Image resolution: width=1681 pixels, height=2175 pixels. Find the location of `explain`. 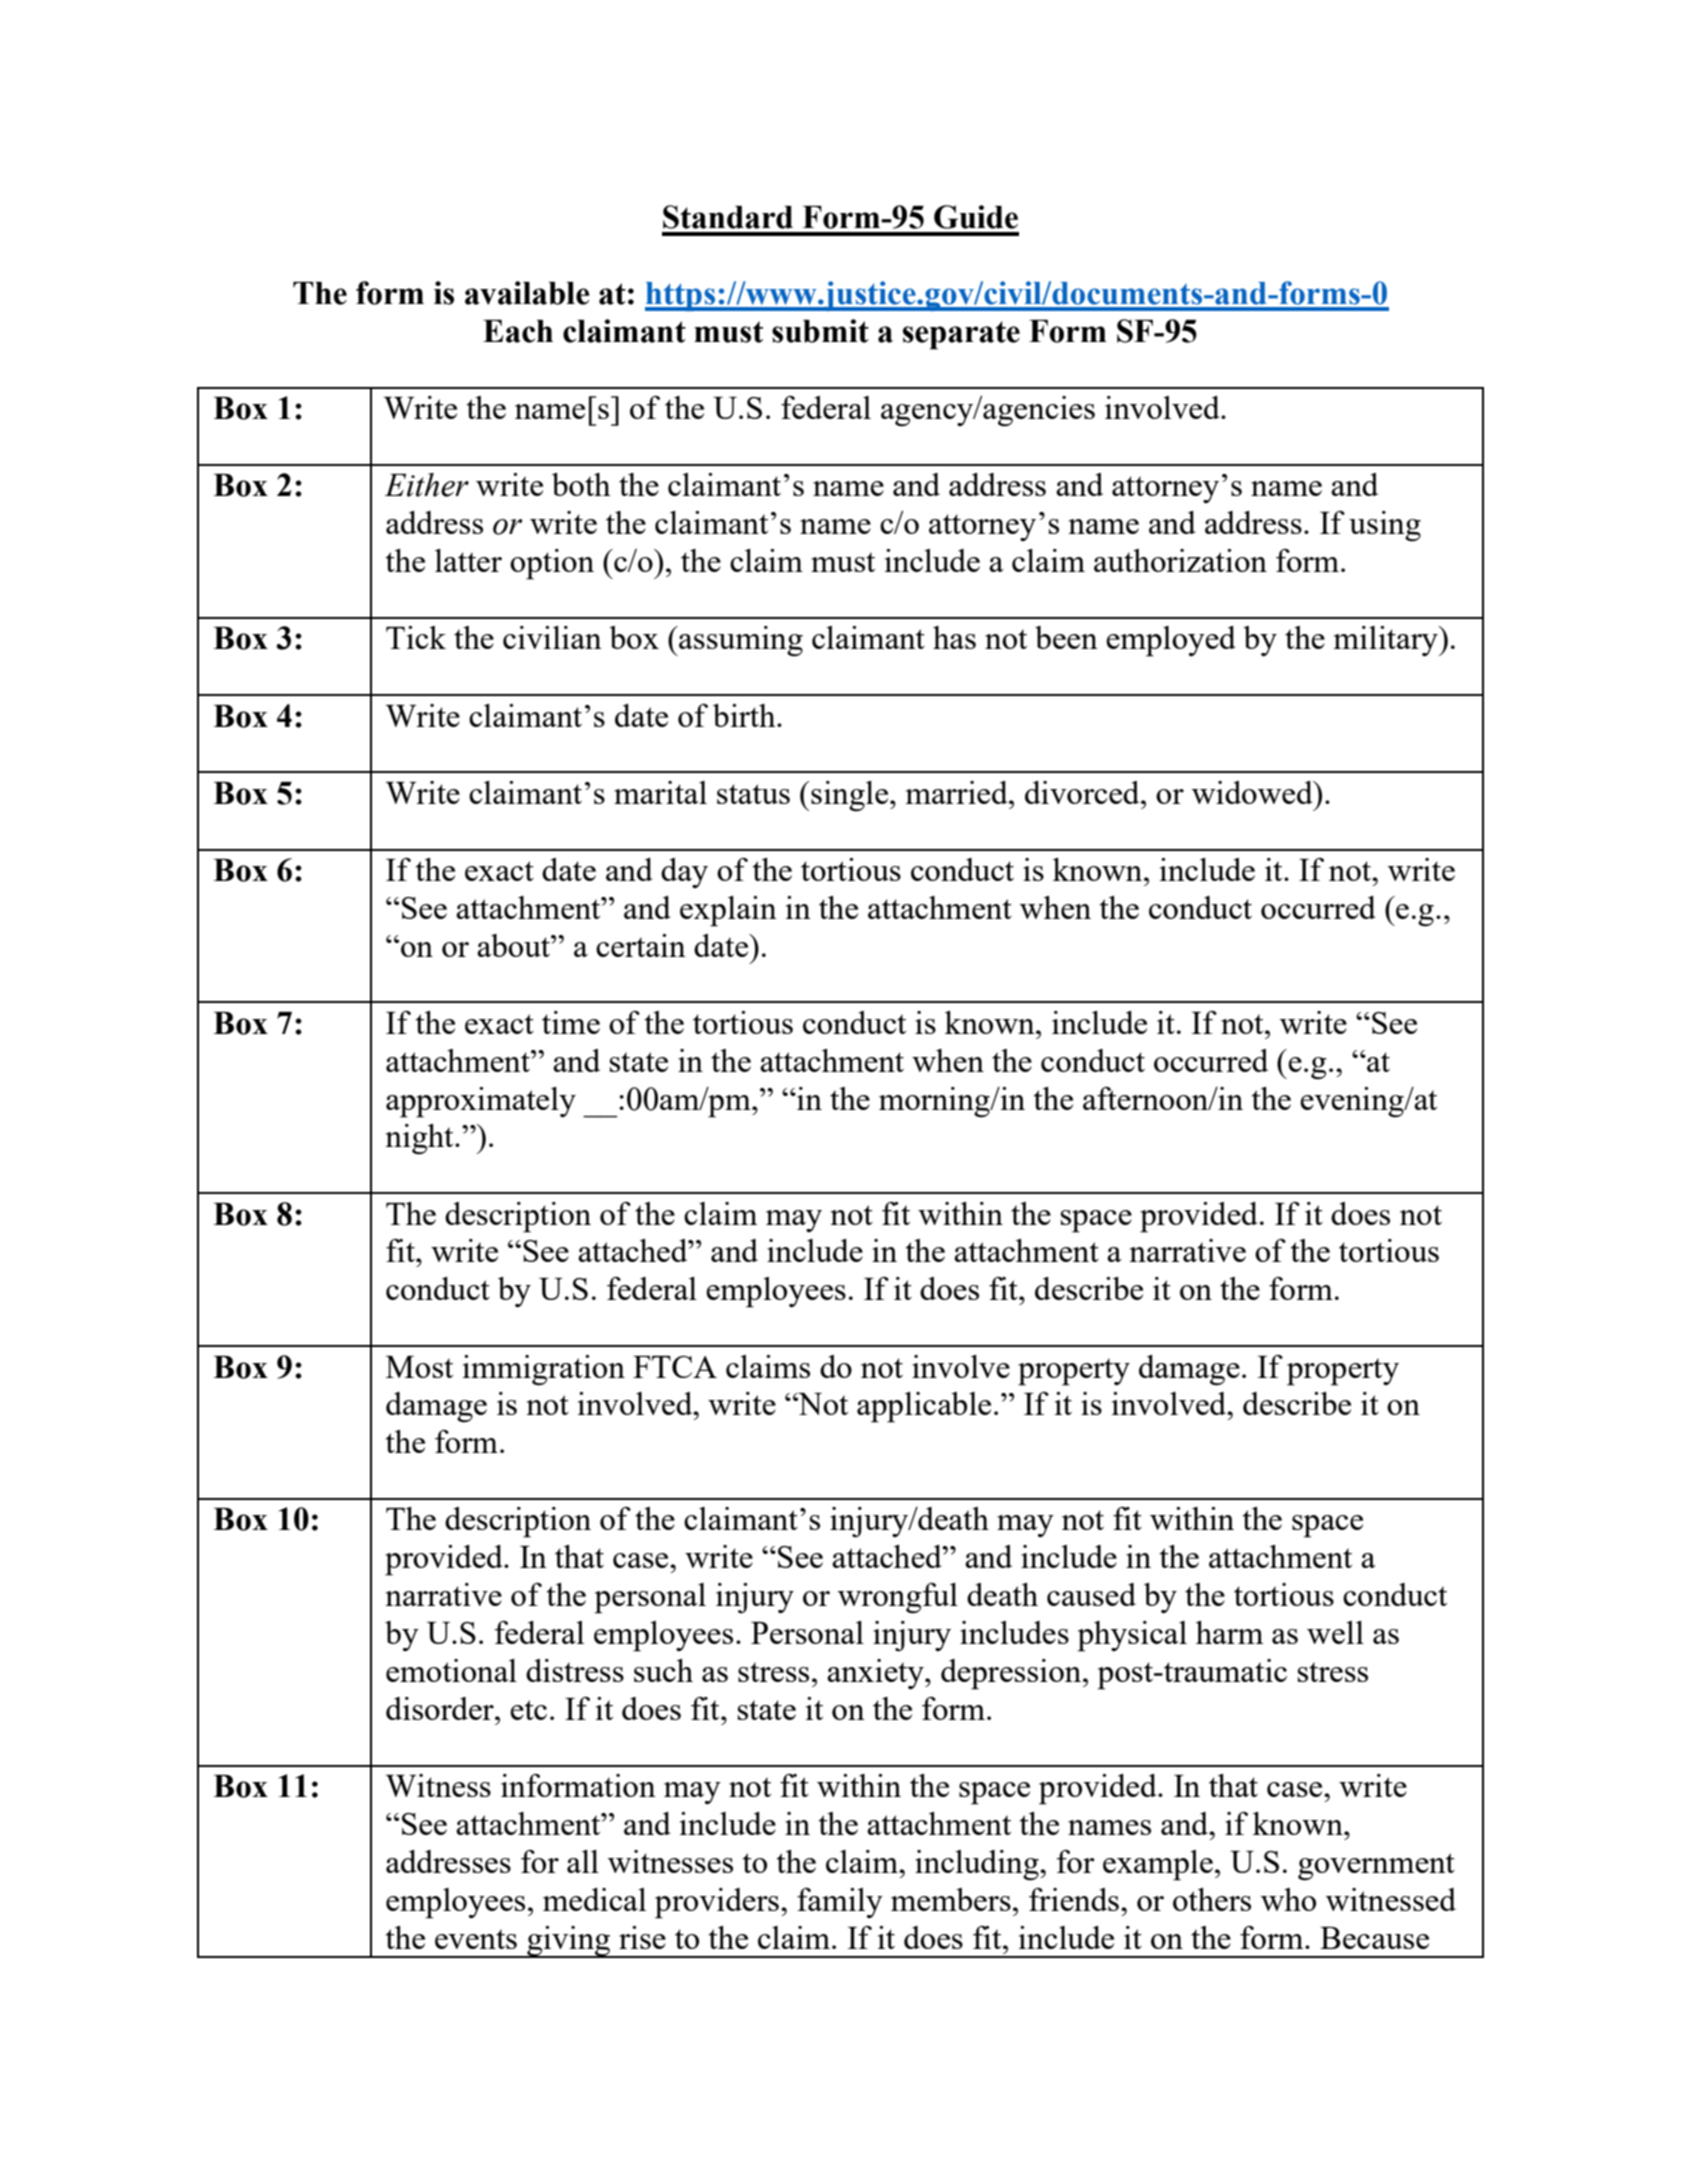

explain is located at coordinates (728, 911).
